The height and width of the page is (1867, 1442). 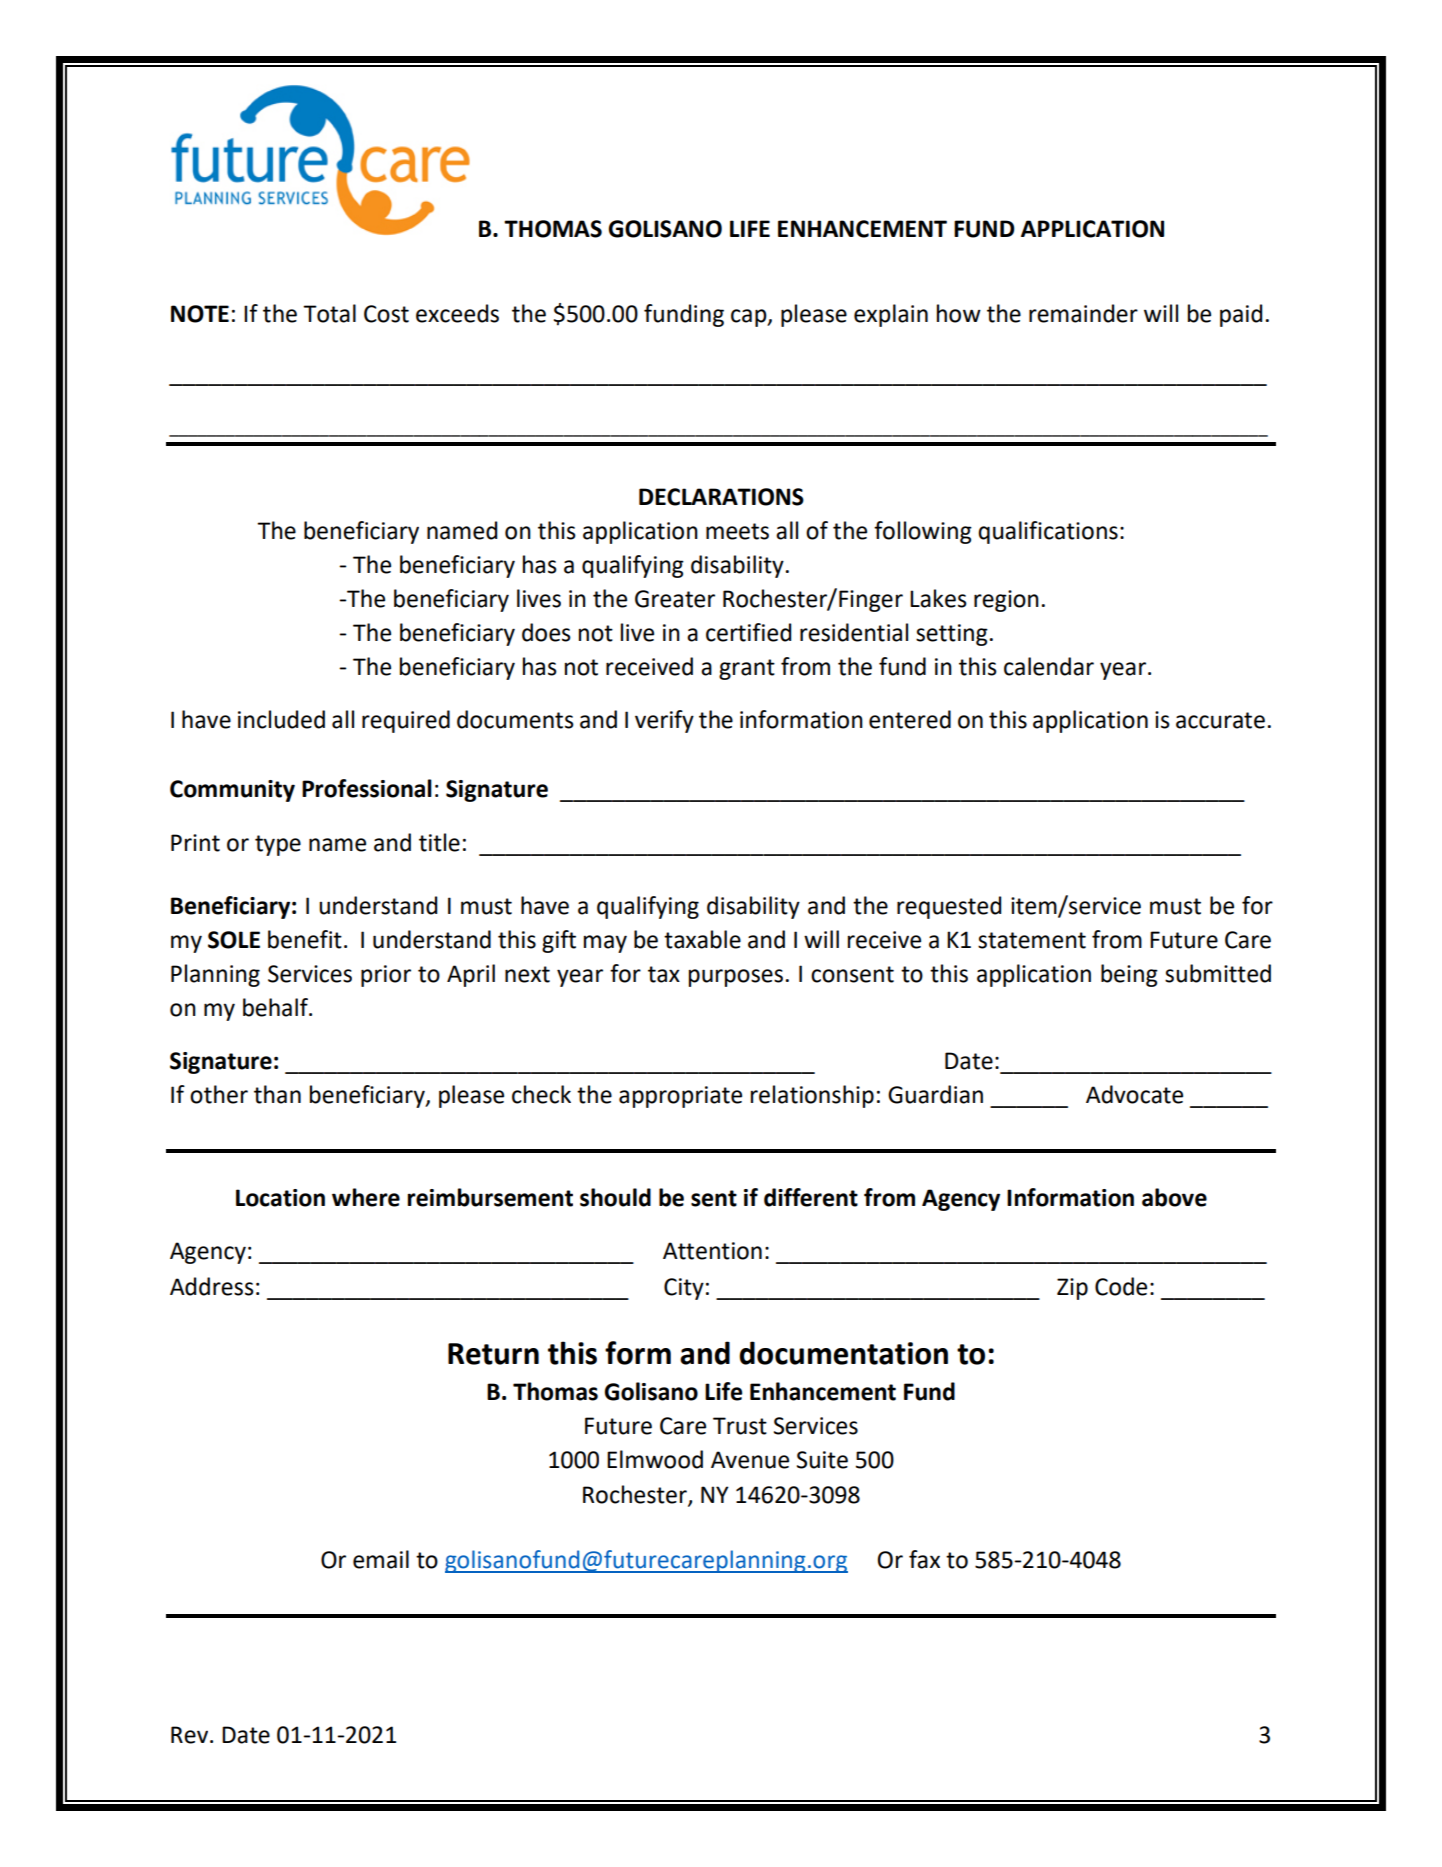 I want to click on Attention, so click(x=712, y=1251).
